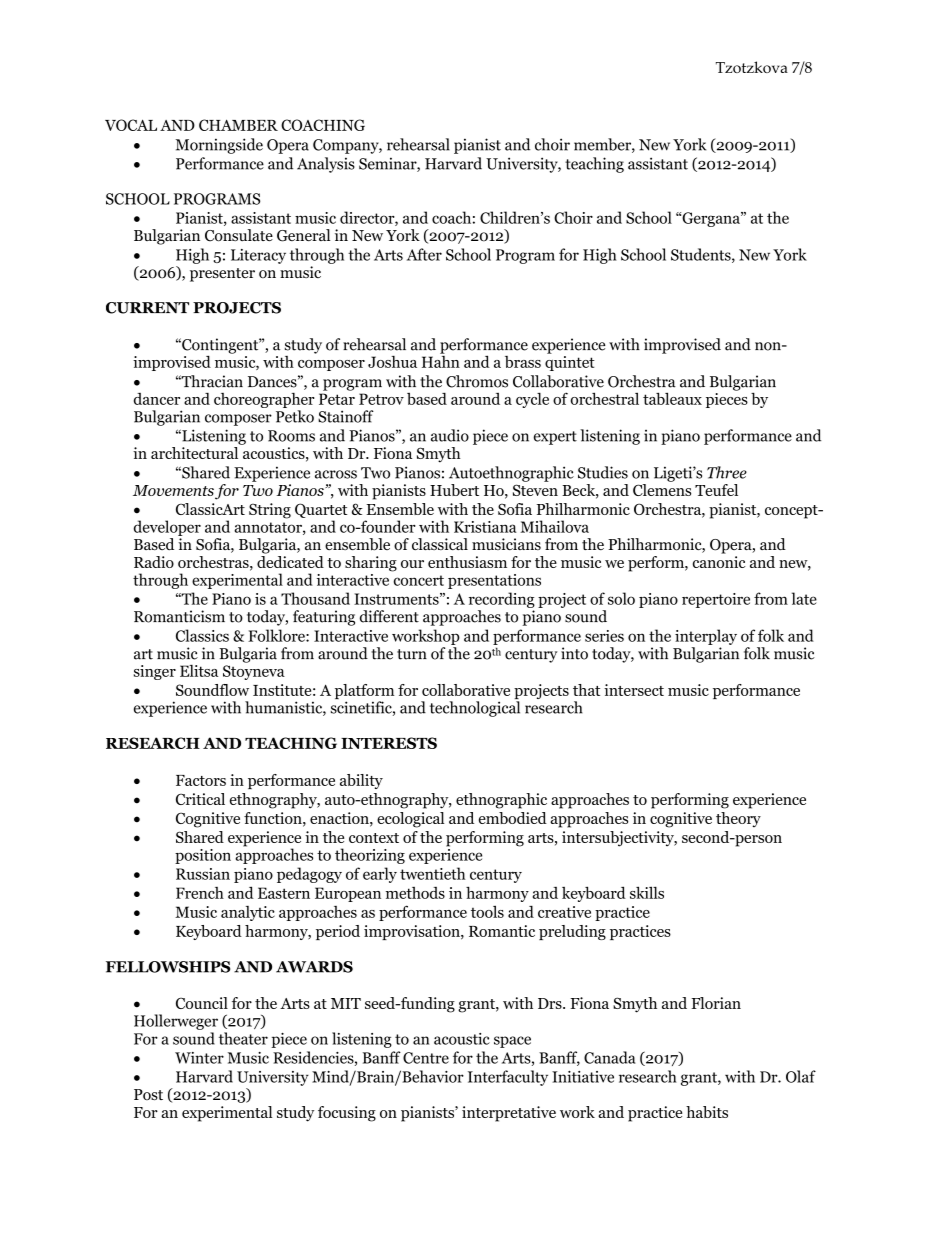  Describe the element at coordinates (570, 363) in the page. I see `quintet` at that location.
